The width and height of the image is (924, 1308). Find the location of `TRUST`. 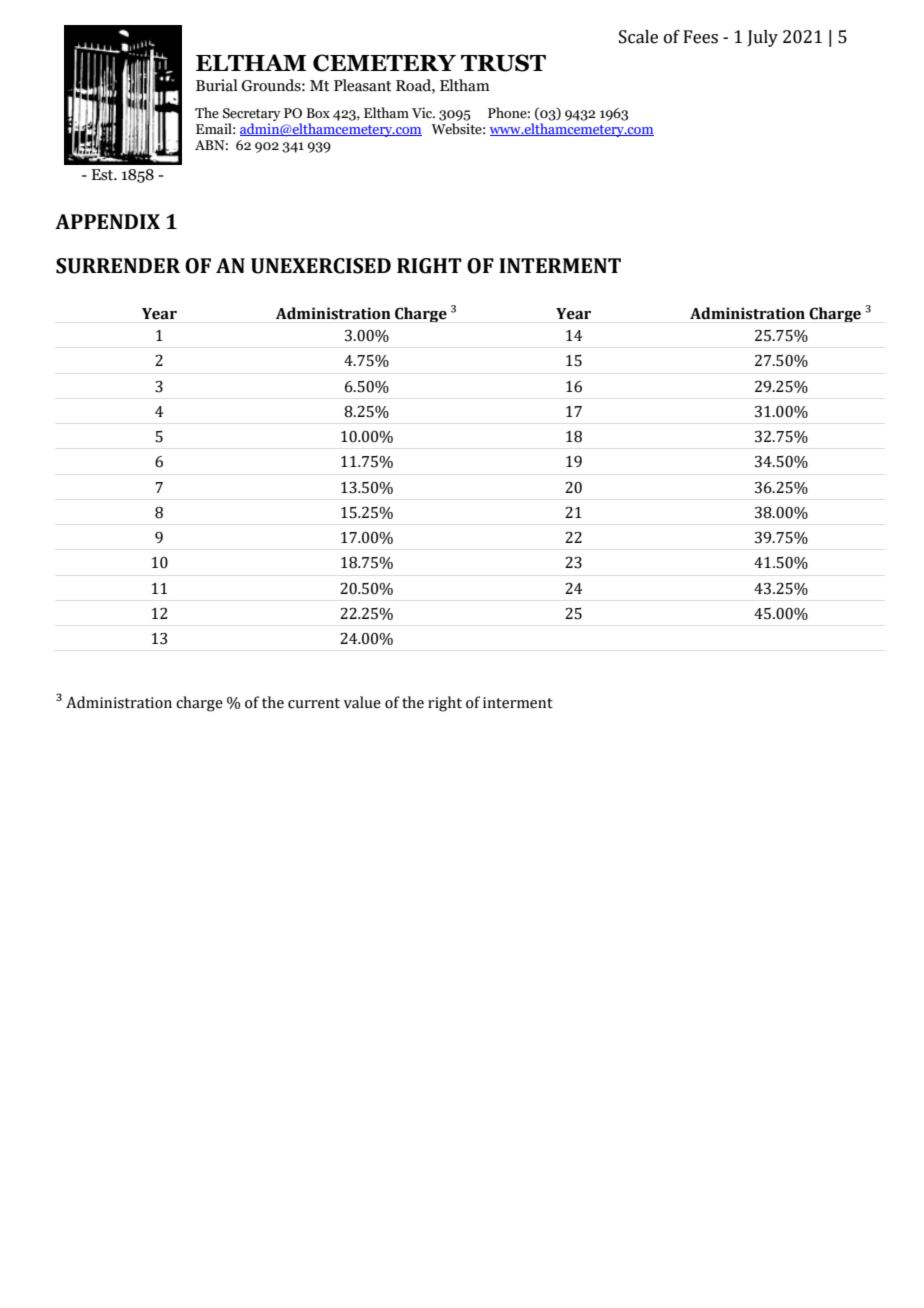

TRUST is located at coordinates (503, 63).
